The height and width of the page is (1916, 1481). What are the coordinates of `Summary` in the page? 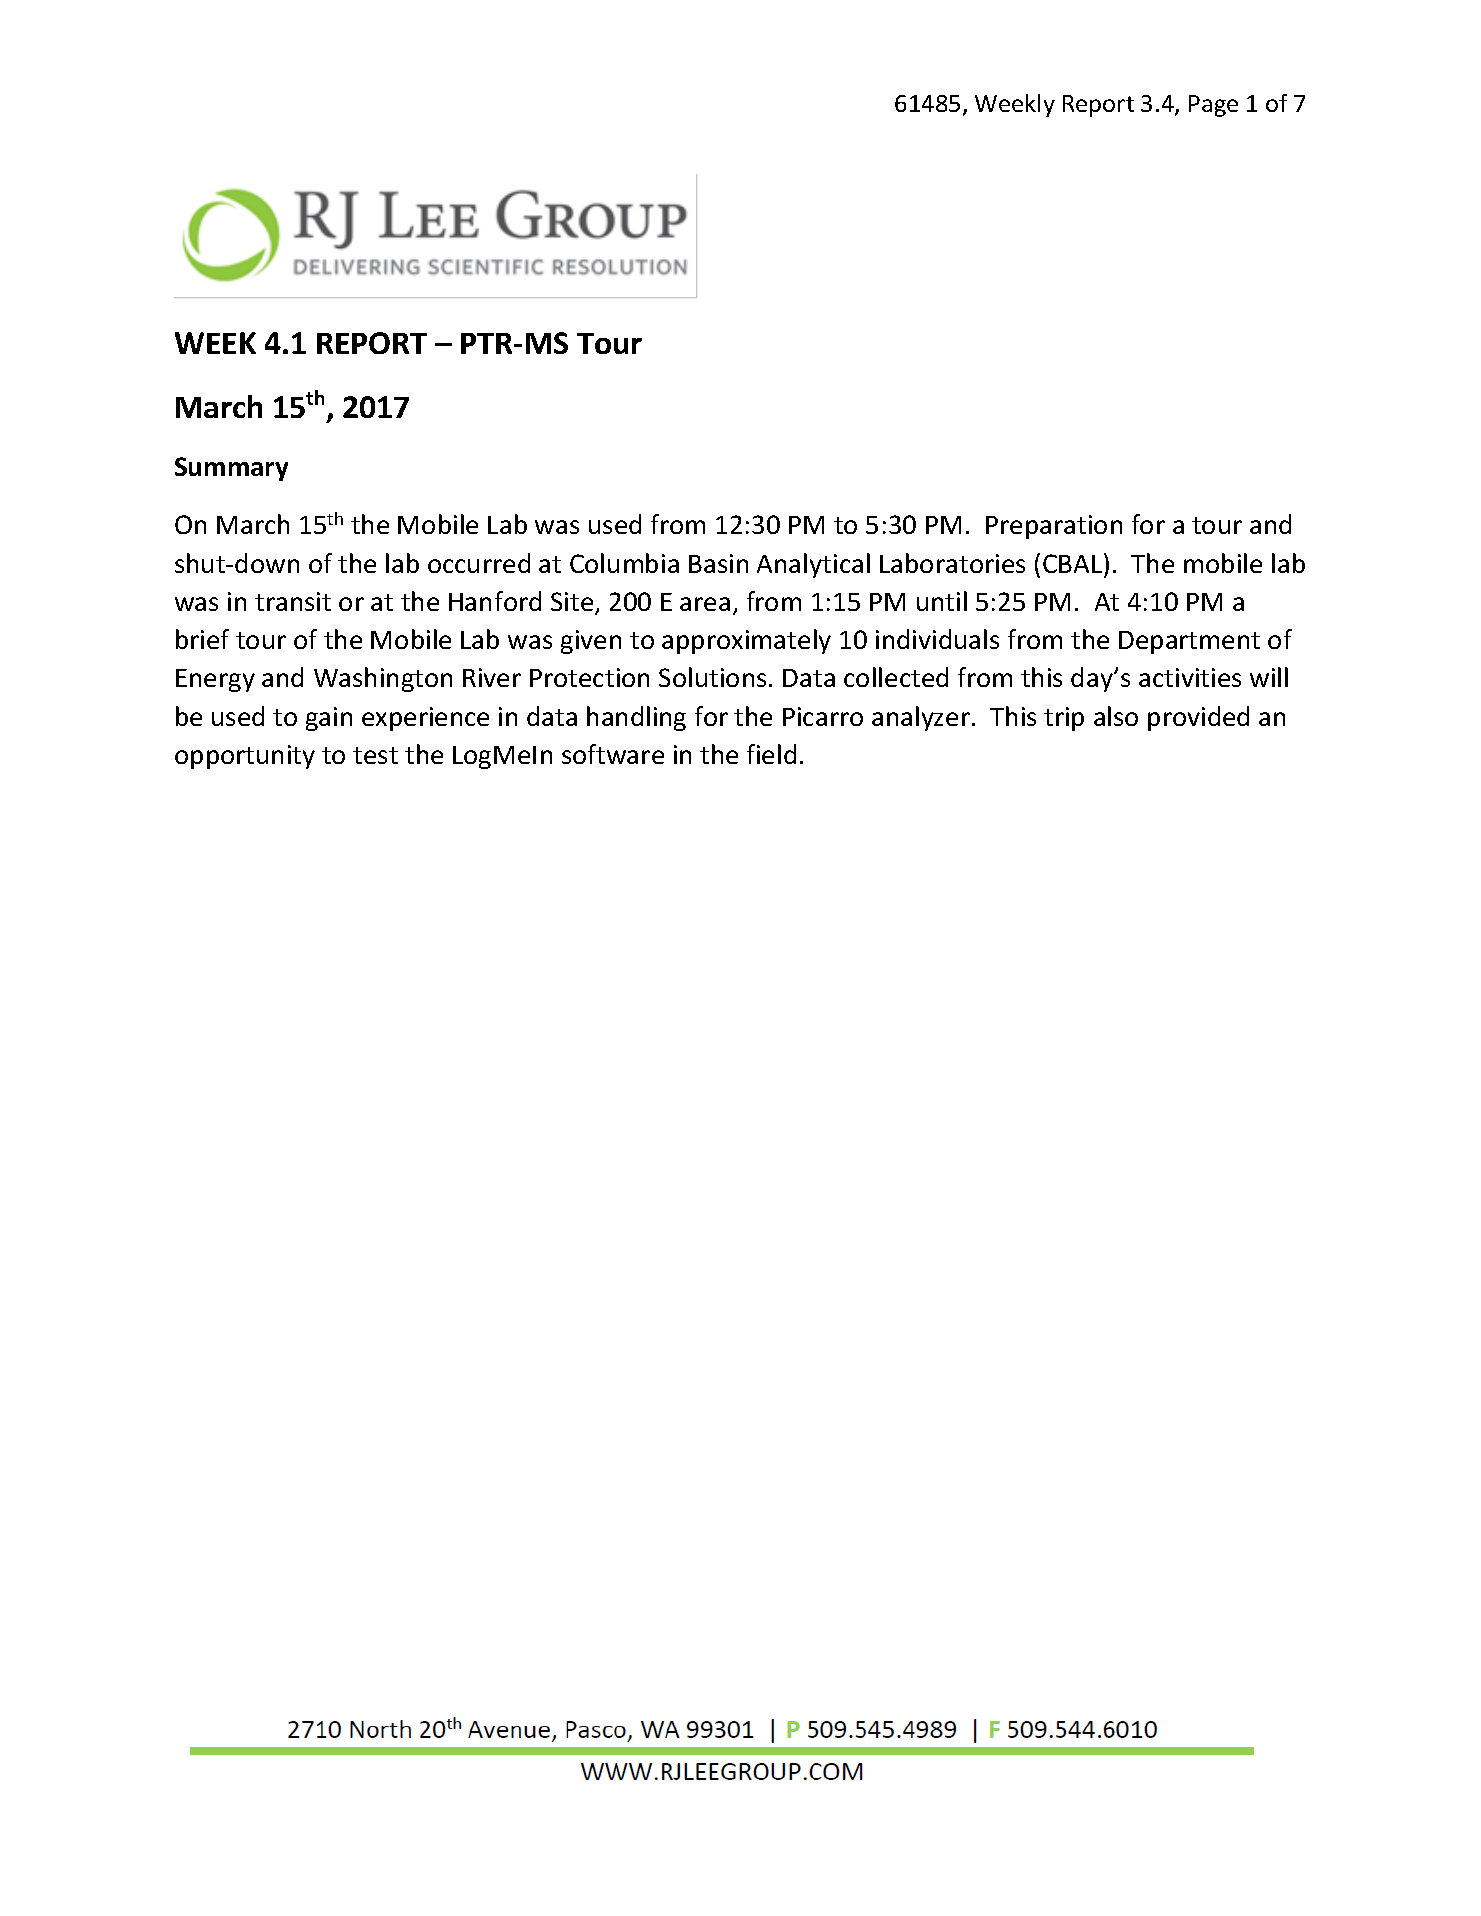 It's located at (231, 469).
